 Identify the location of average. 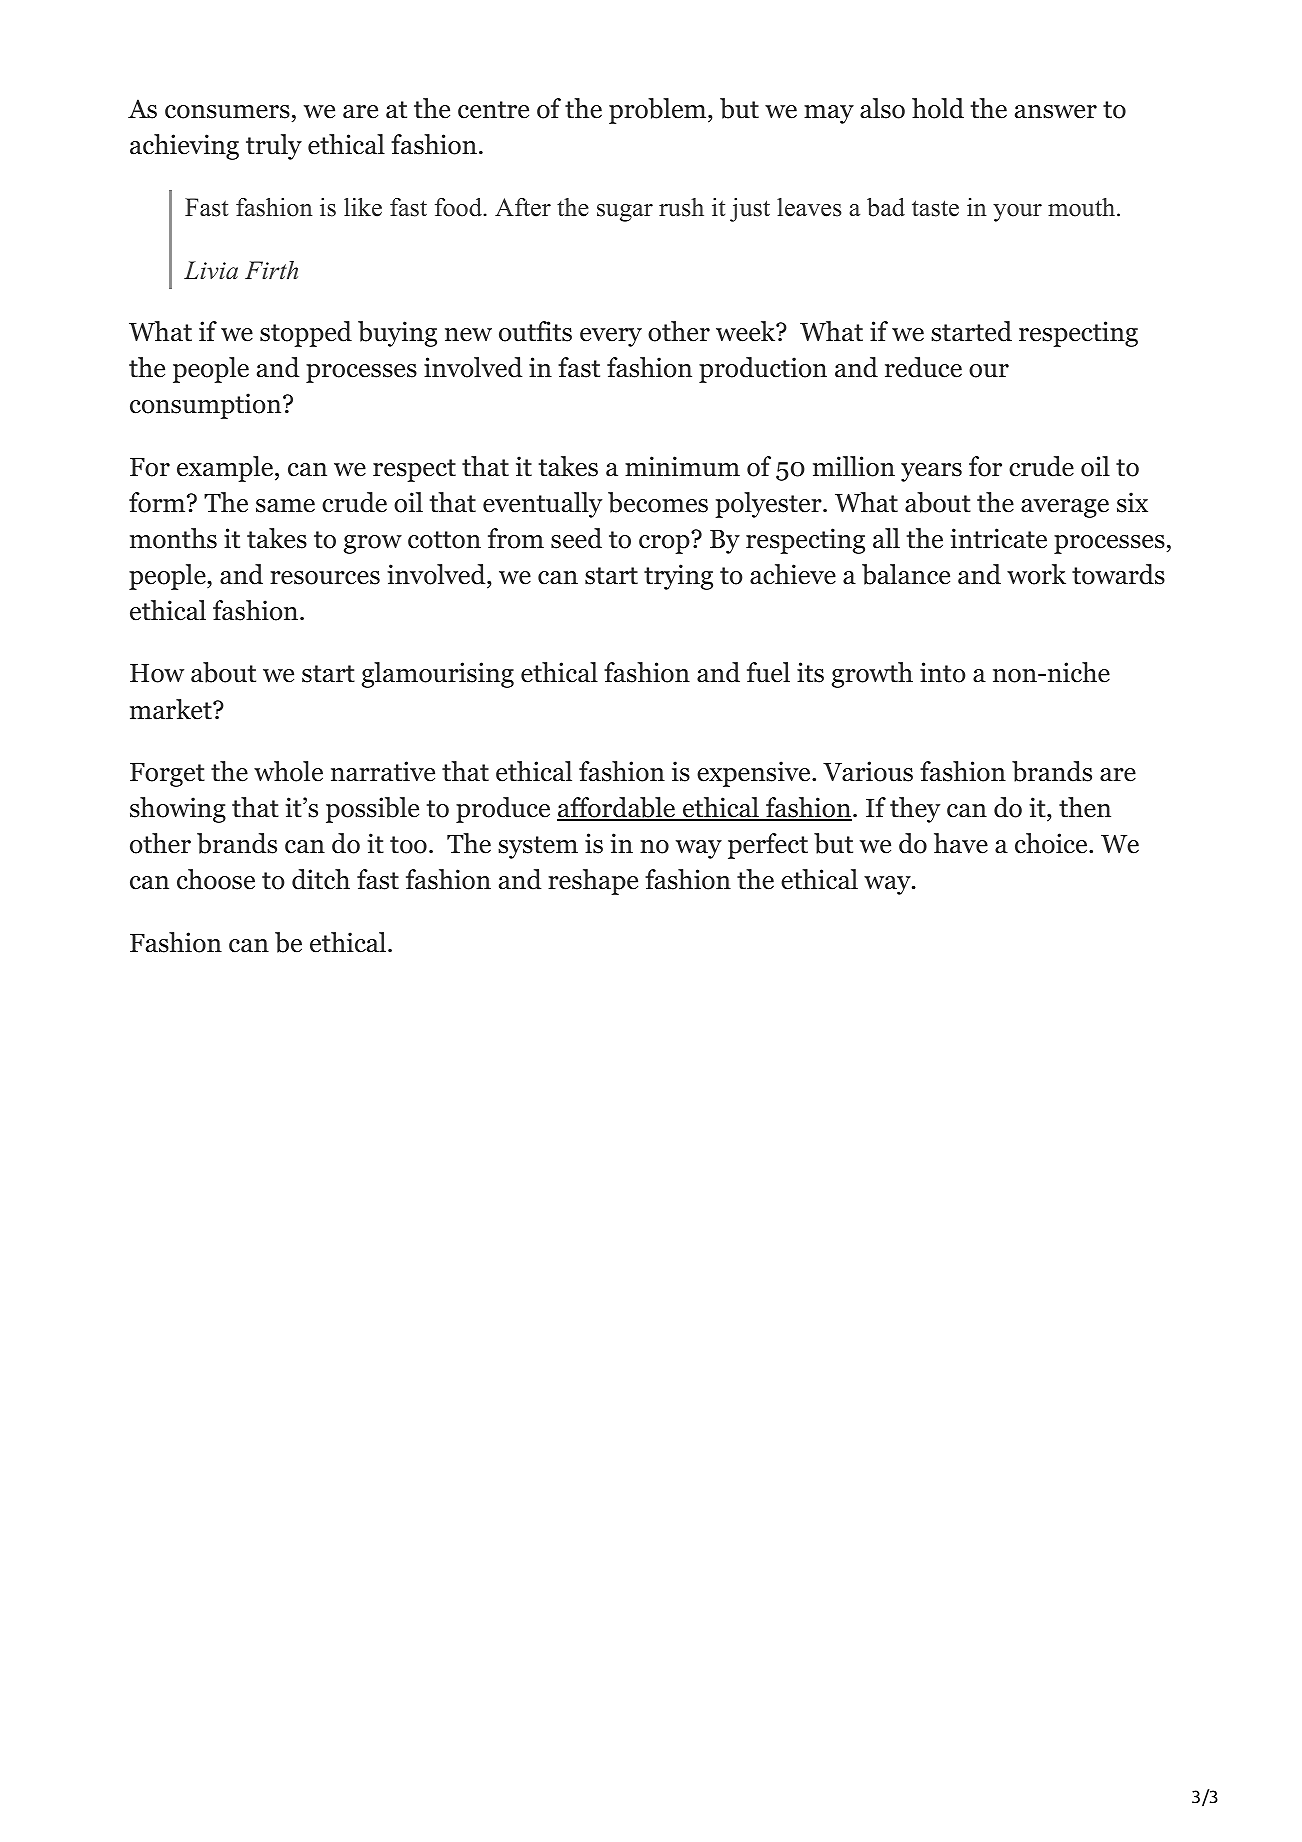
(1065, 508).
